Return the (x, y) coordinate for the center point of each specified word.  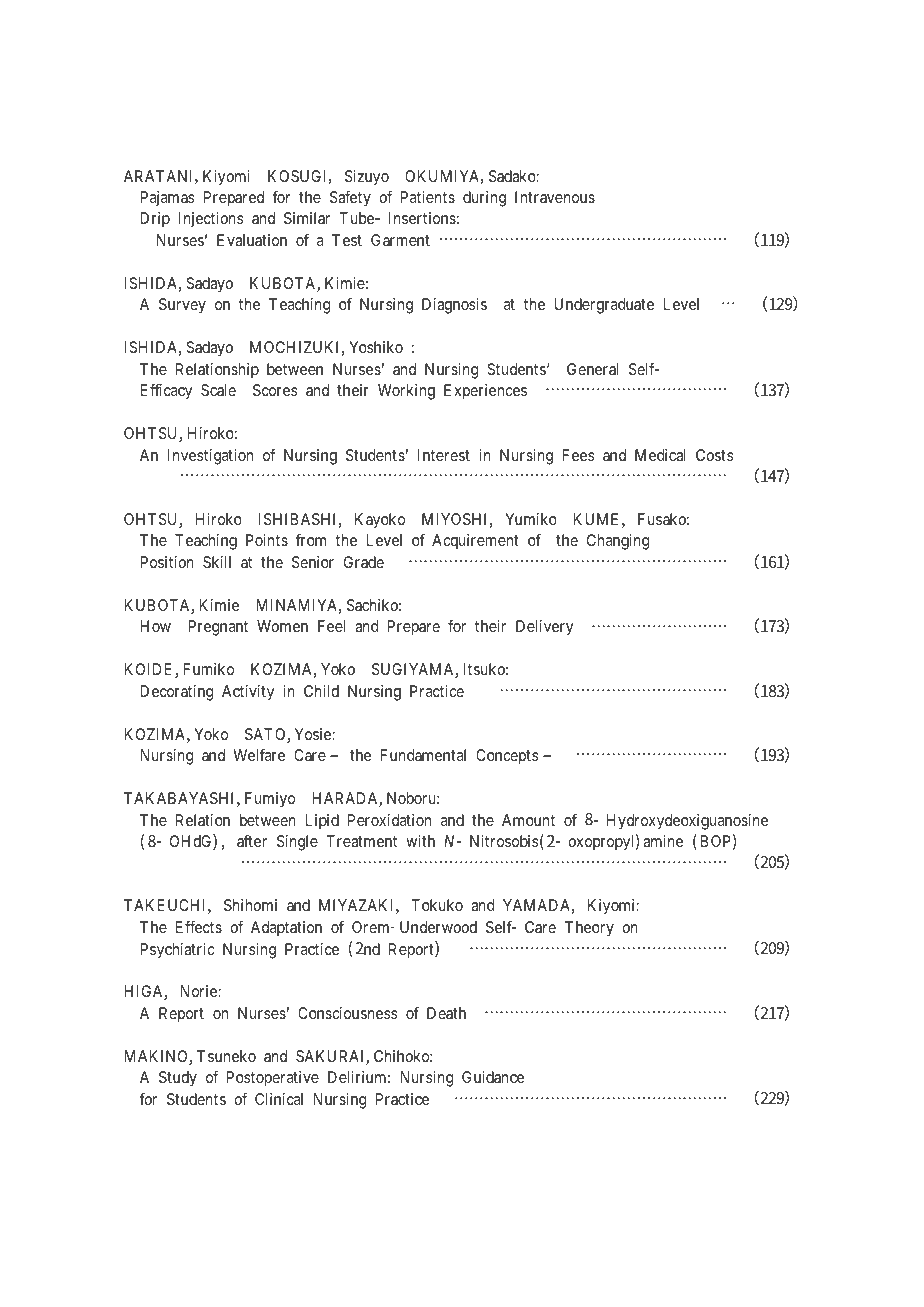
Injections (211, 220)
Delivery (545, 628)
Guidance (493, 1077)
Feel (331, 626)
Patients (427, 197)
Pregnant (218, 628)
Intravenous (555, 197)
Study (178, 1079)
